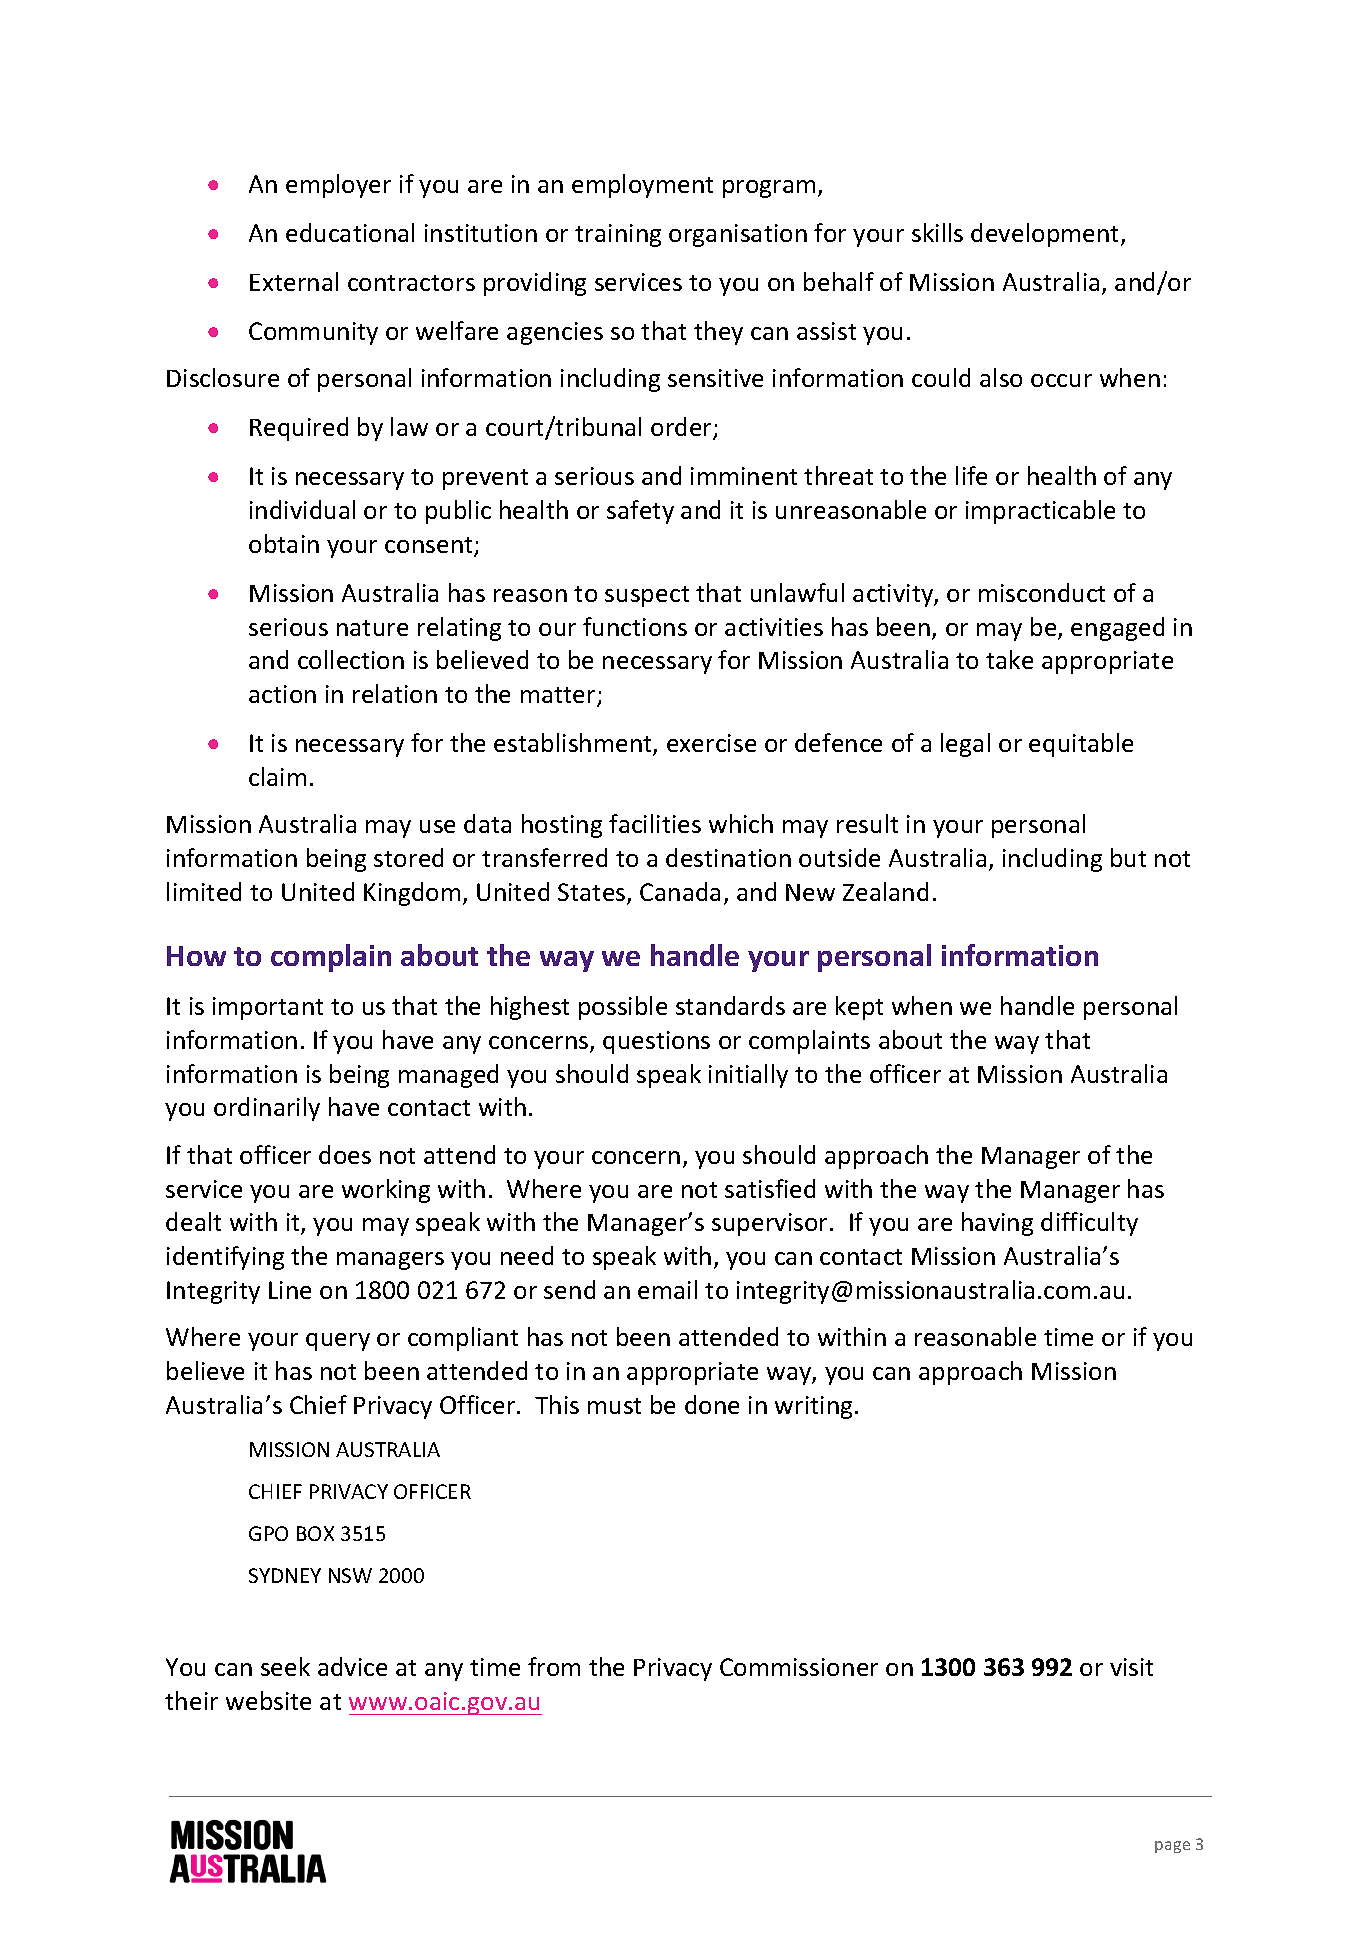 The image size is (1370, 1938). Describe the element at coordinates (738, 235) in the image. I see `organisation` at that location.
